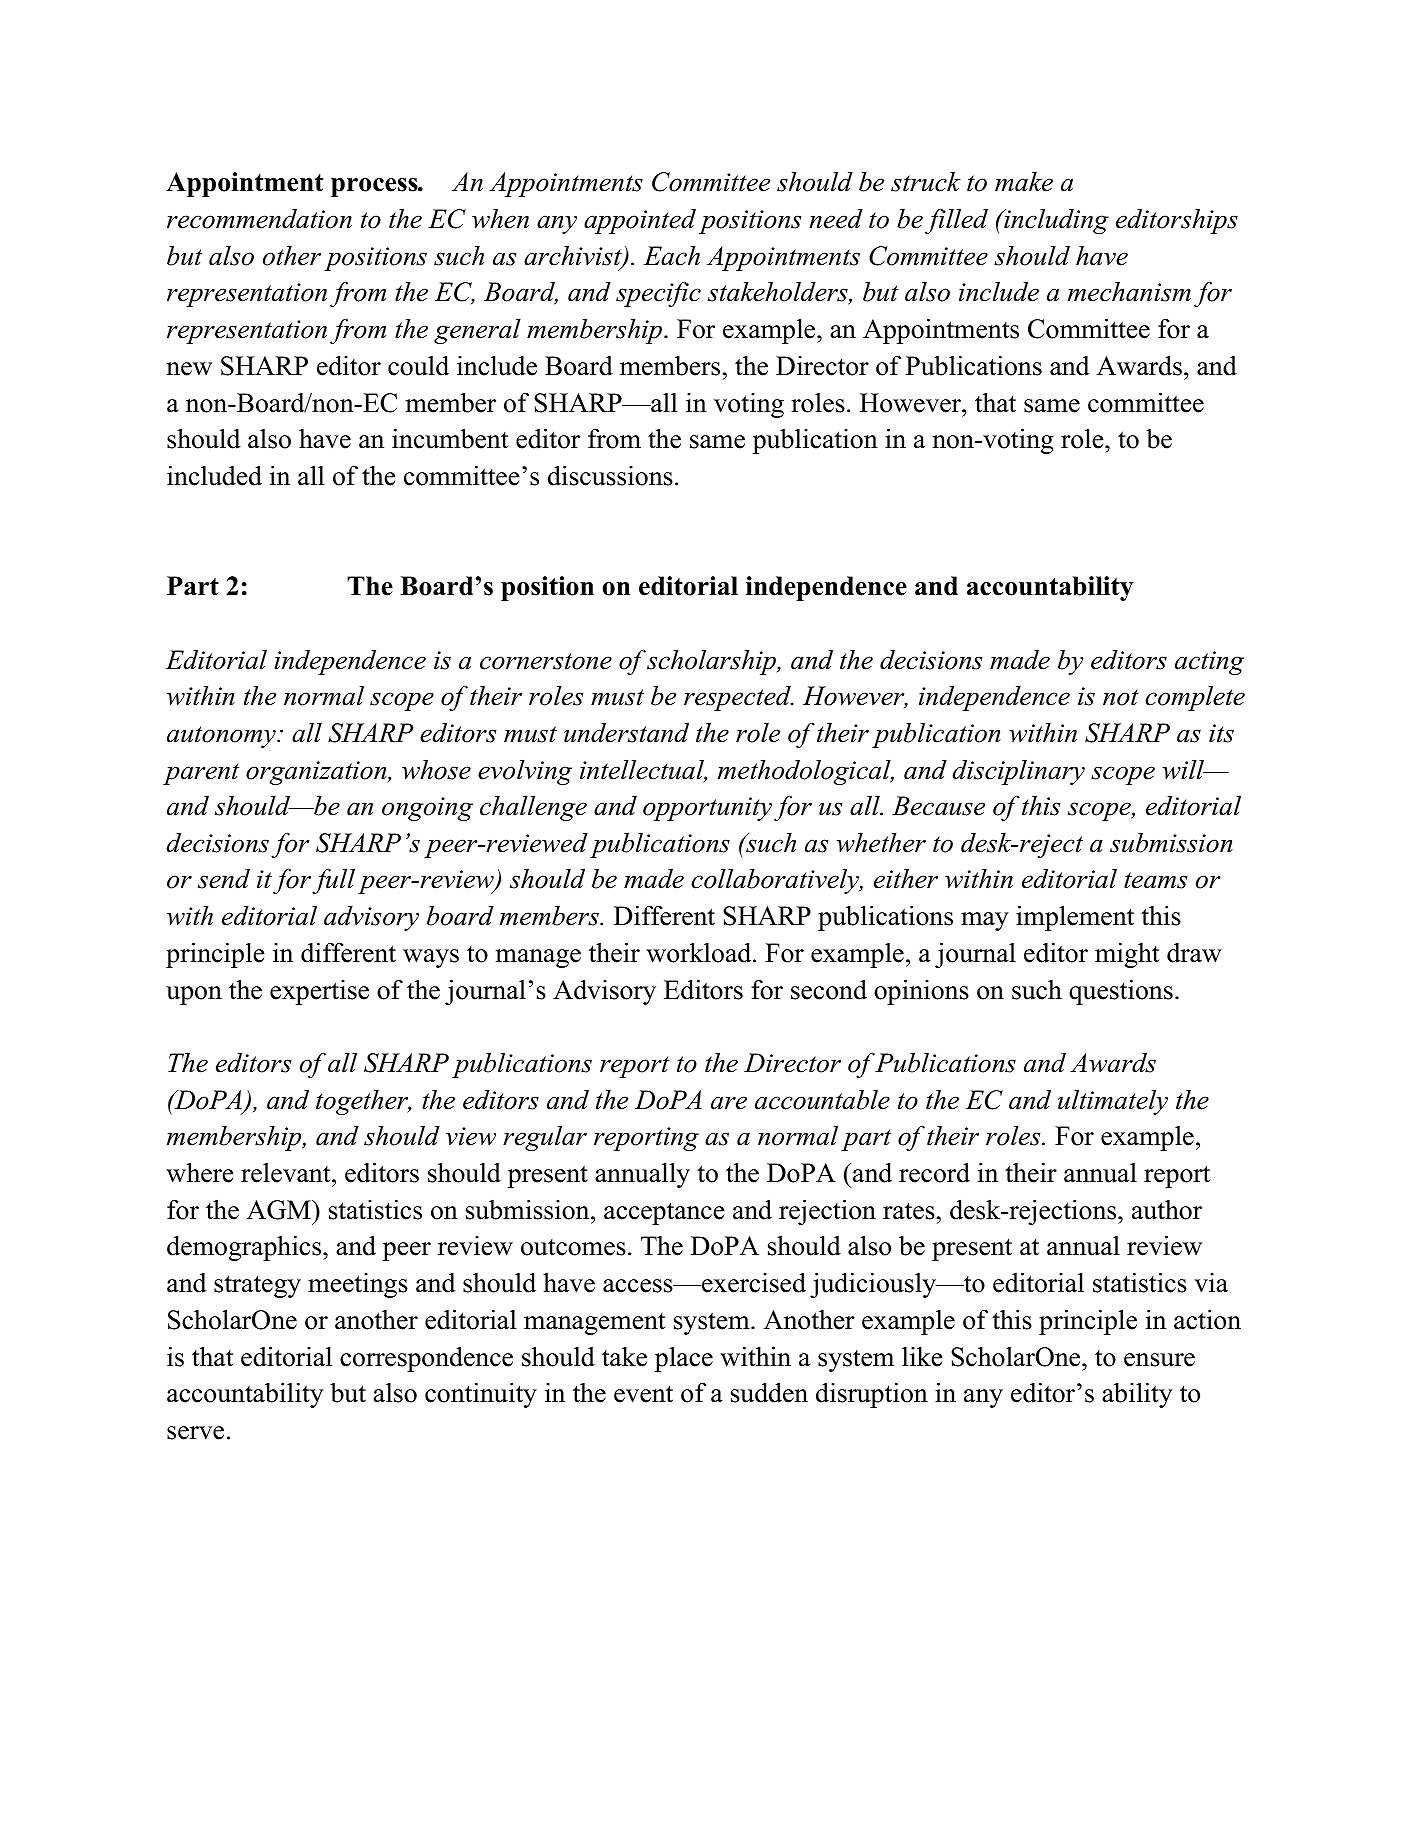  What do you see at coordinates (317, 773) in the image?
I see `organization` at bounding box center [317, 773].
